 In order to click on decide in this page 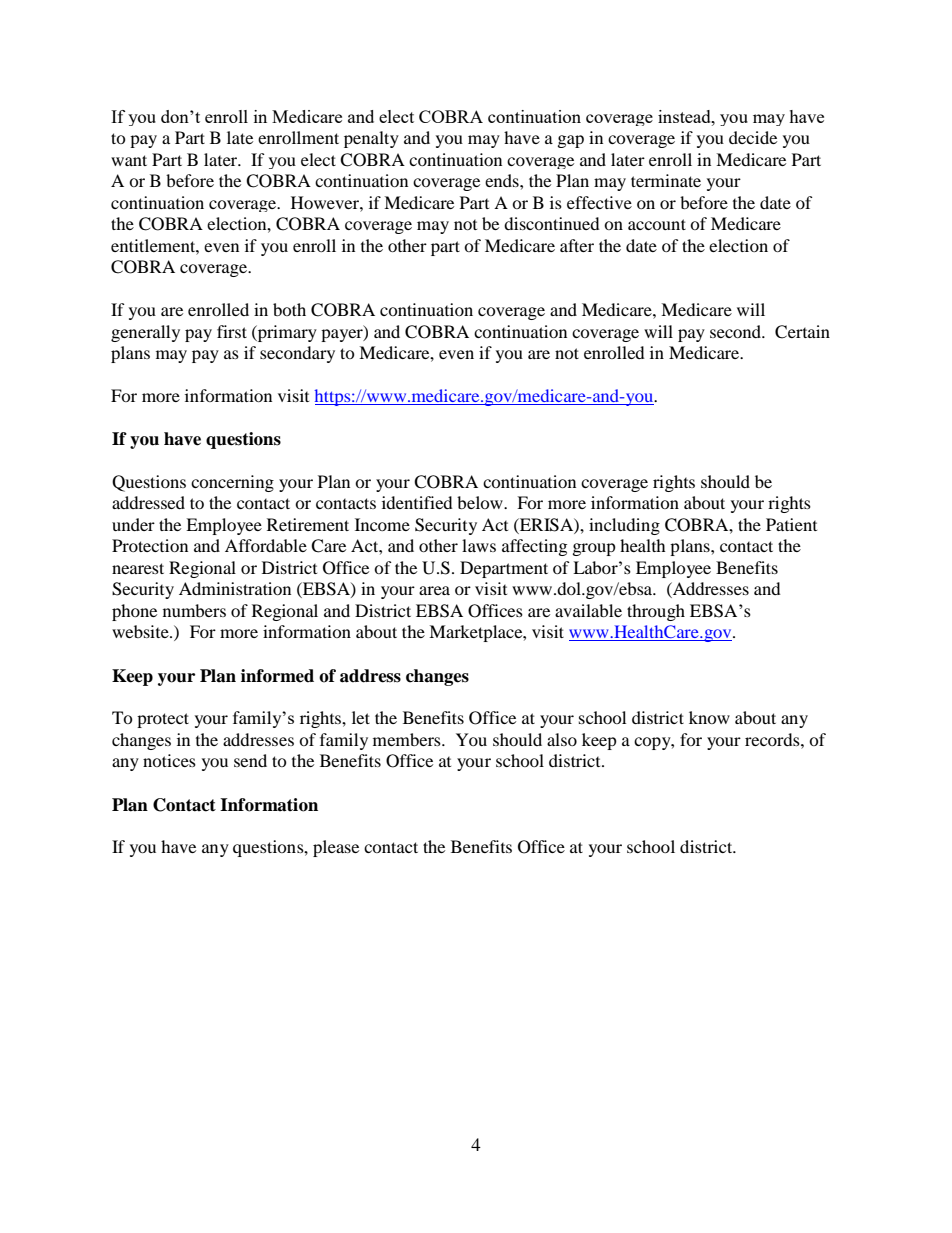, I will do `click(753, 137)`.
